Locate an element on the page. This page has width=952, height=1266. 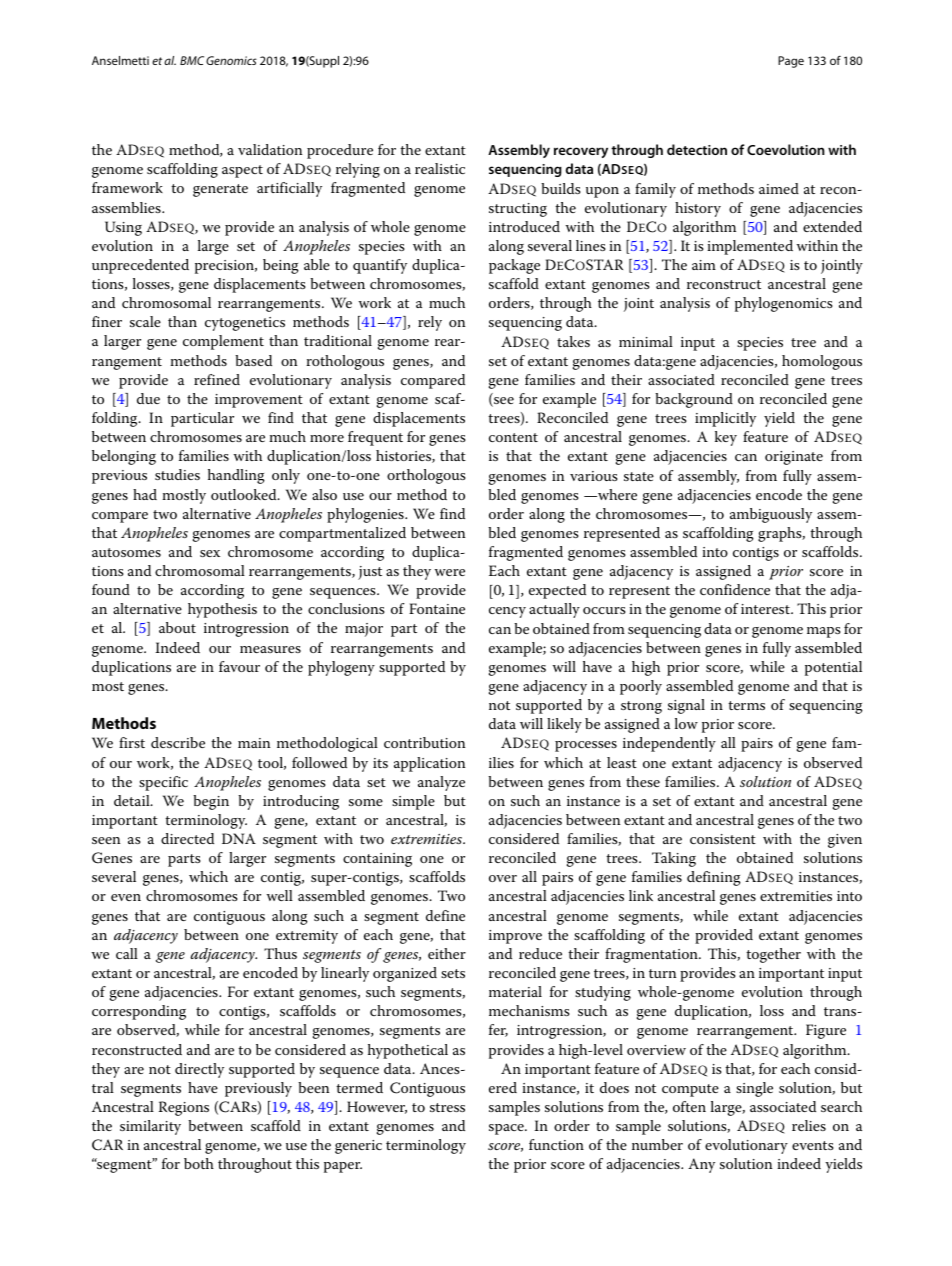
Fontaine is located at coordinates (437, 608).
